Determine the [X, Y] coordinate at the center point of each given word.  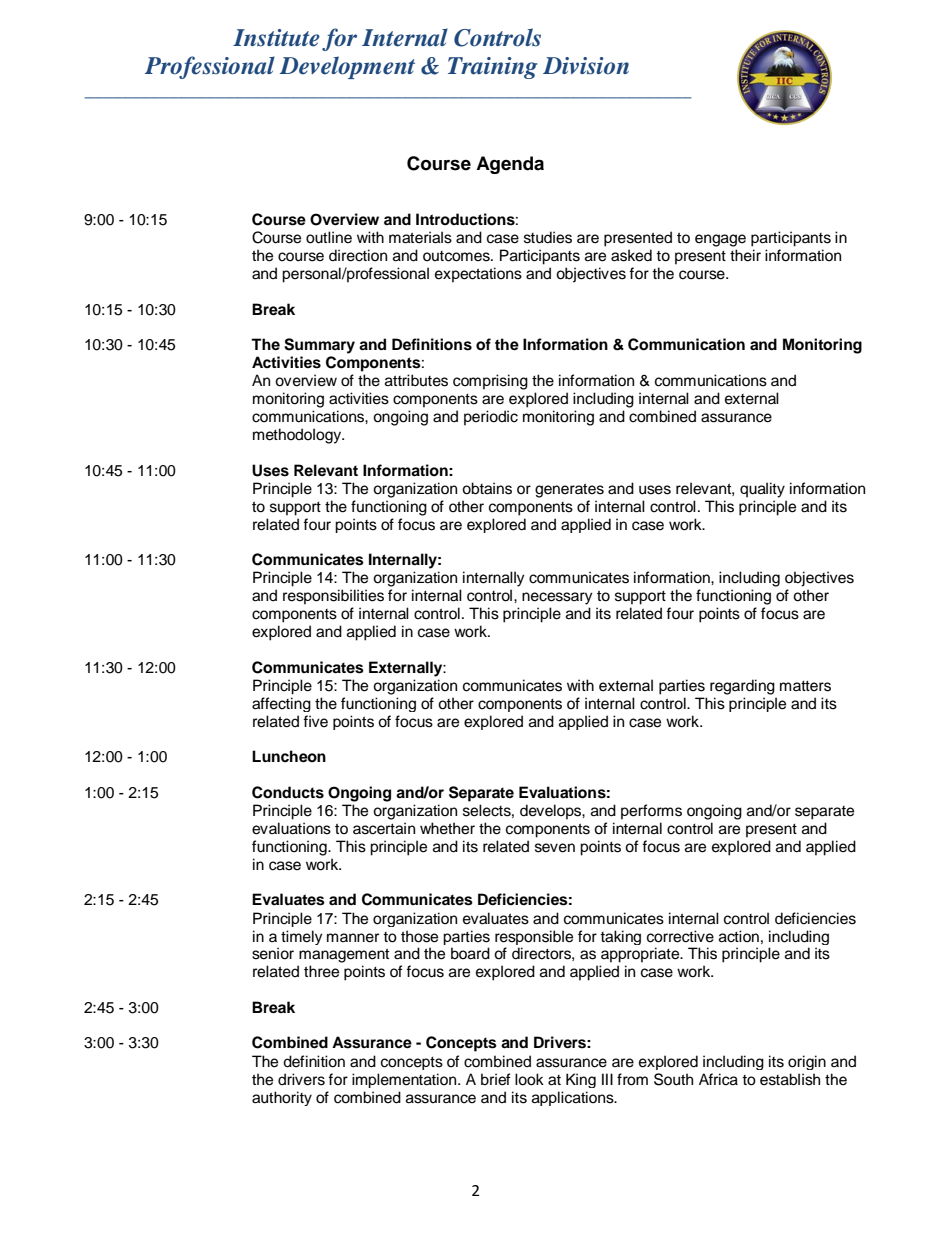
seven [555, 848]
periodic [491, 418]
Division [586, 66]
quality [762, 490]
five [315, 721]
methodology [298, 436]
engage [720, 240]
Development [347, 67]
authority [282, 1098]
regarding [742, 687]
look [529, 1079]
